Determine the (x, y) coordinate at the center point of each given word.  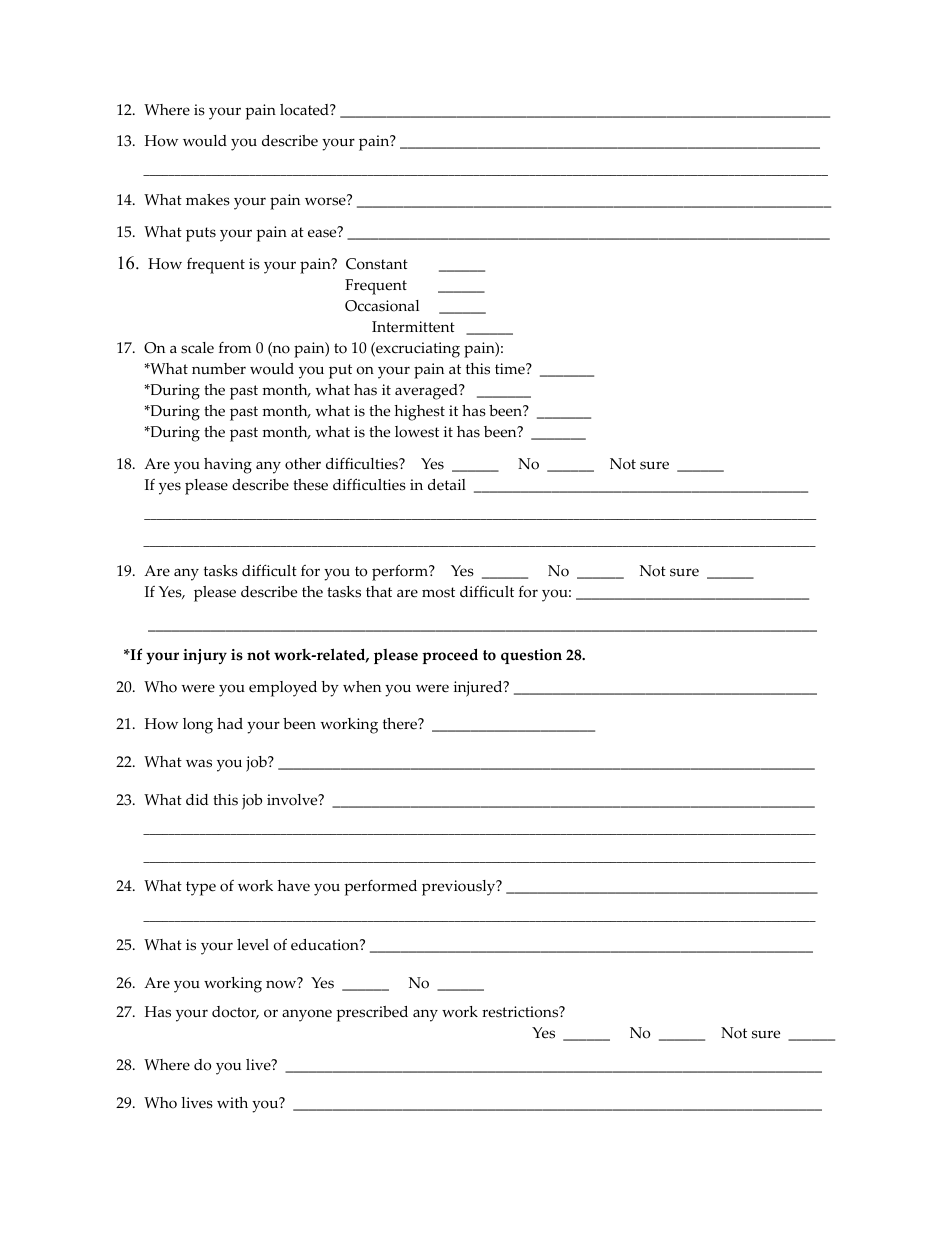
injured (479, 689)
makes (208, 200)
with (232, 1102)
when (362, 687)
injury (205, 656)
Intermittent (413, 327)
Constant (377, 264)
